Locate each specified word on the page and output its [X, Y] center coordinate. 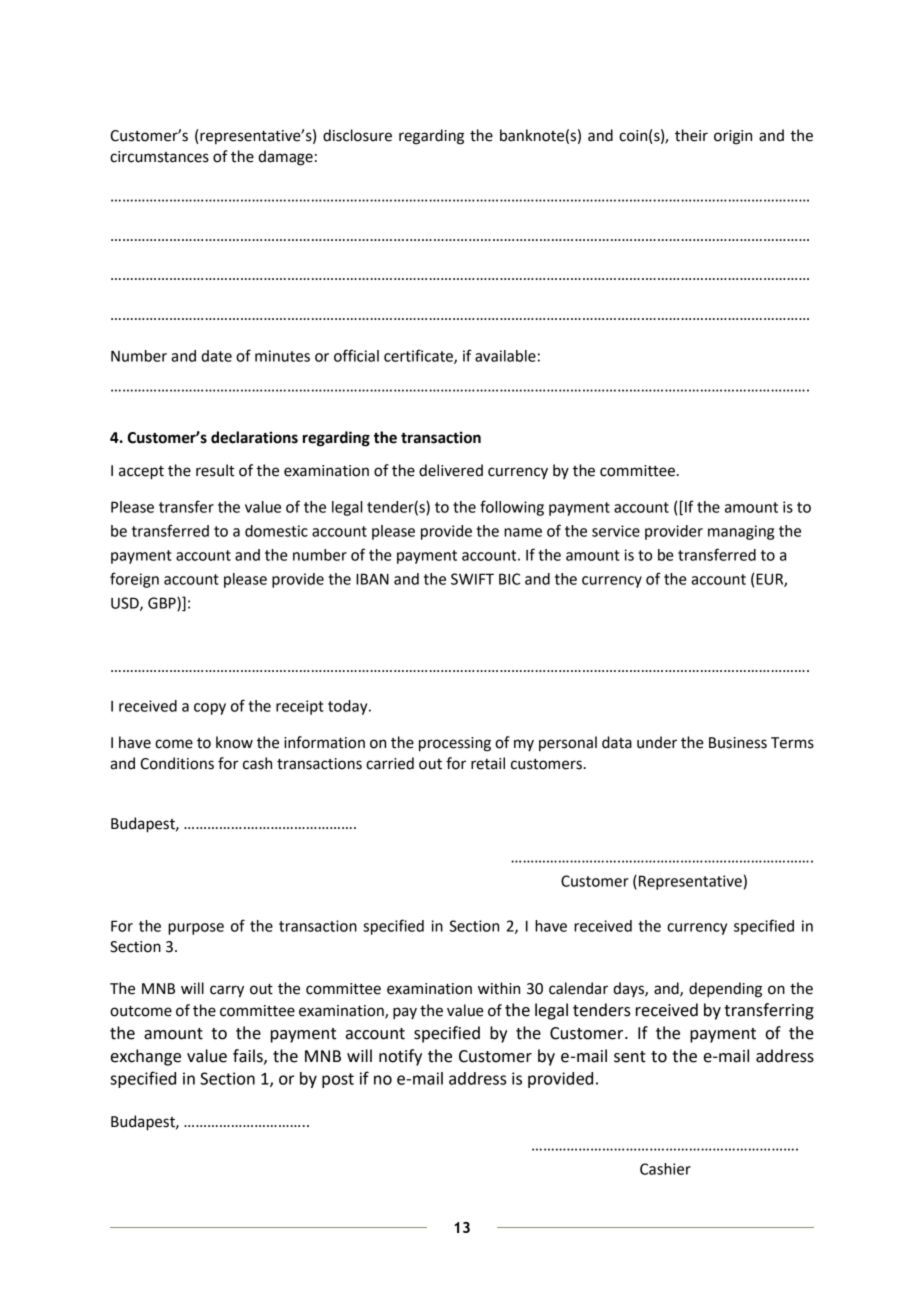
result [215, 470]
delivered [451, 470]
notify [400, 1057]
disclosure [357, 135]
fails [249, 1056]
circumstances [159, 157]
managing [741, 532]
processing [455, 744]
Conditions [177, 763]
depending [725, 990]
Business [738, 743]
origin [733, 137]
